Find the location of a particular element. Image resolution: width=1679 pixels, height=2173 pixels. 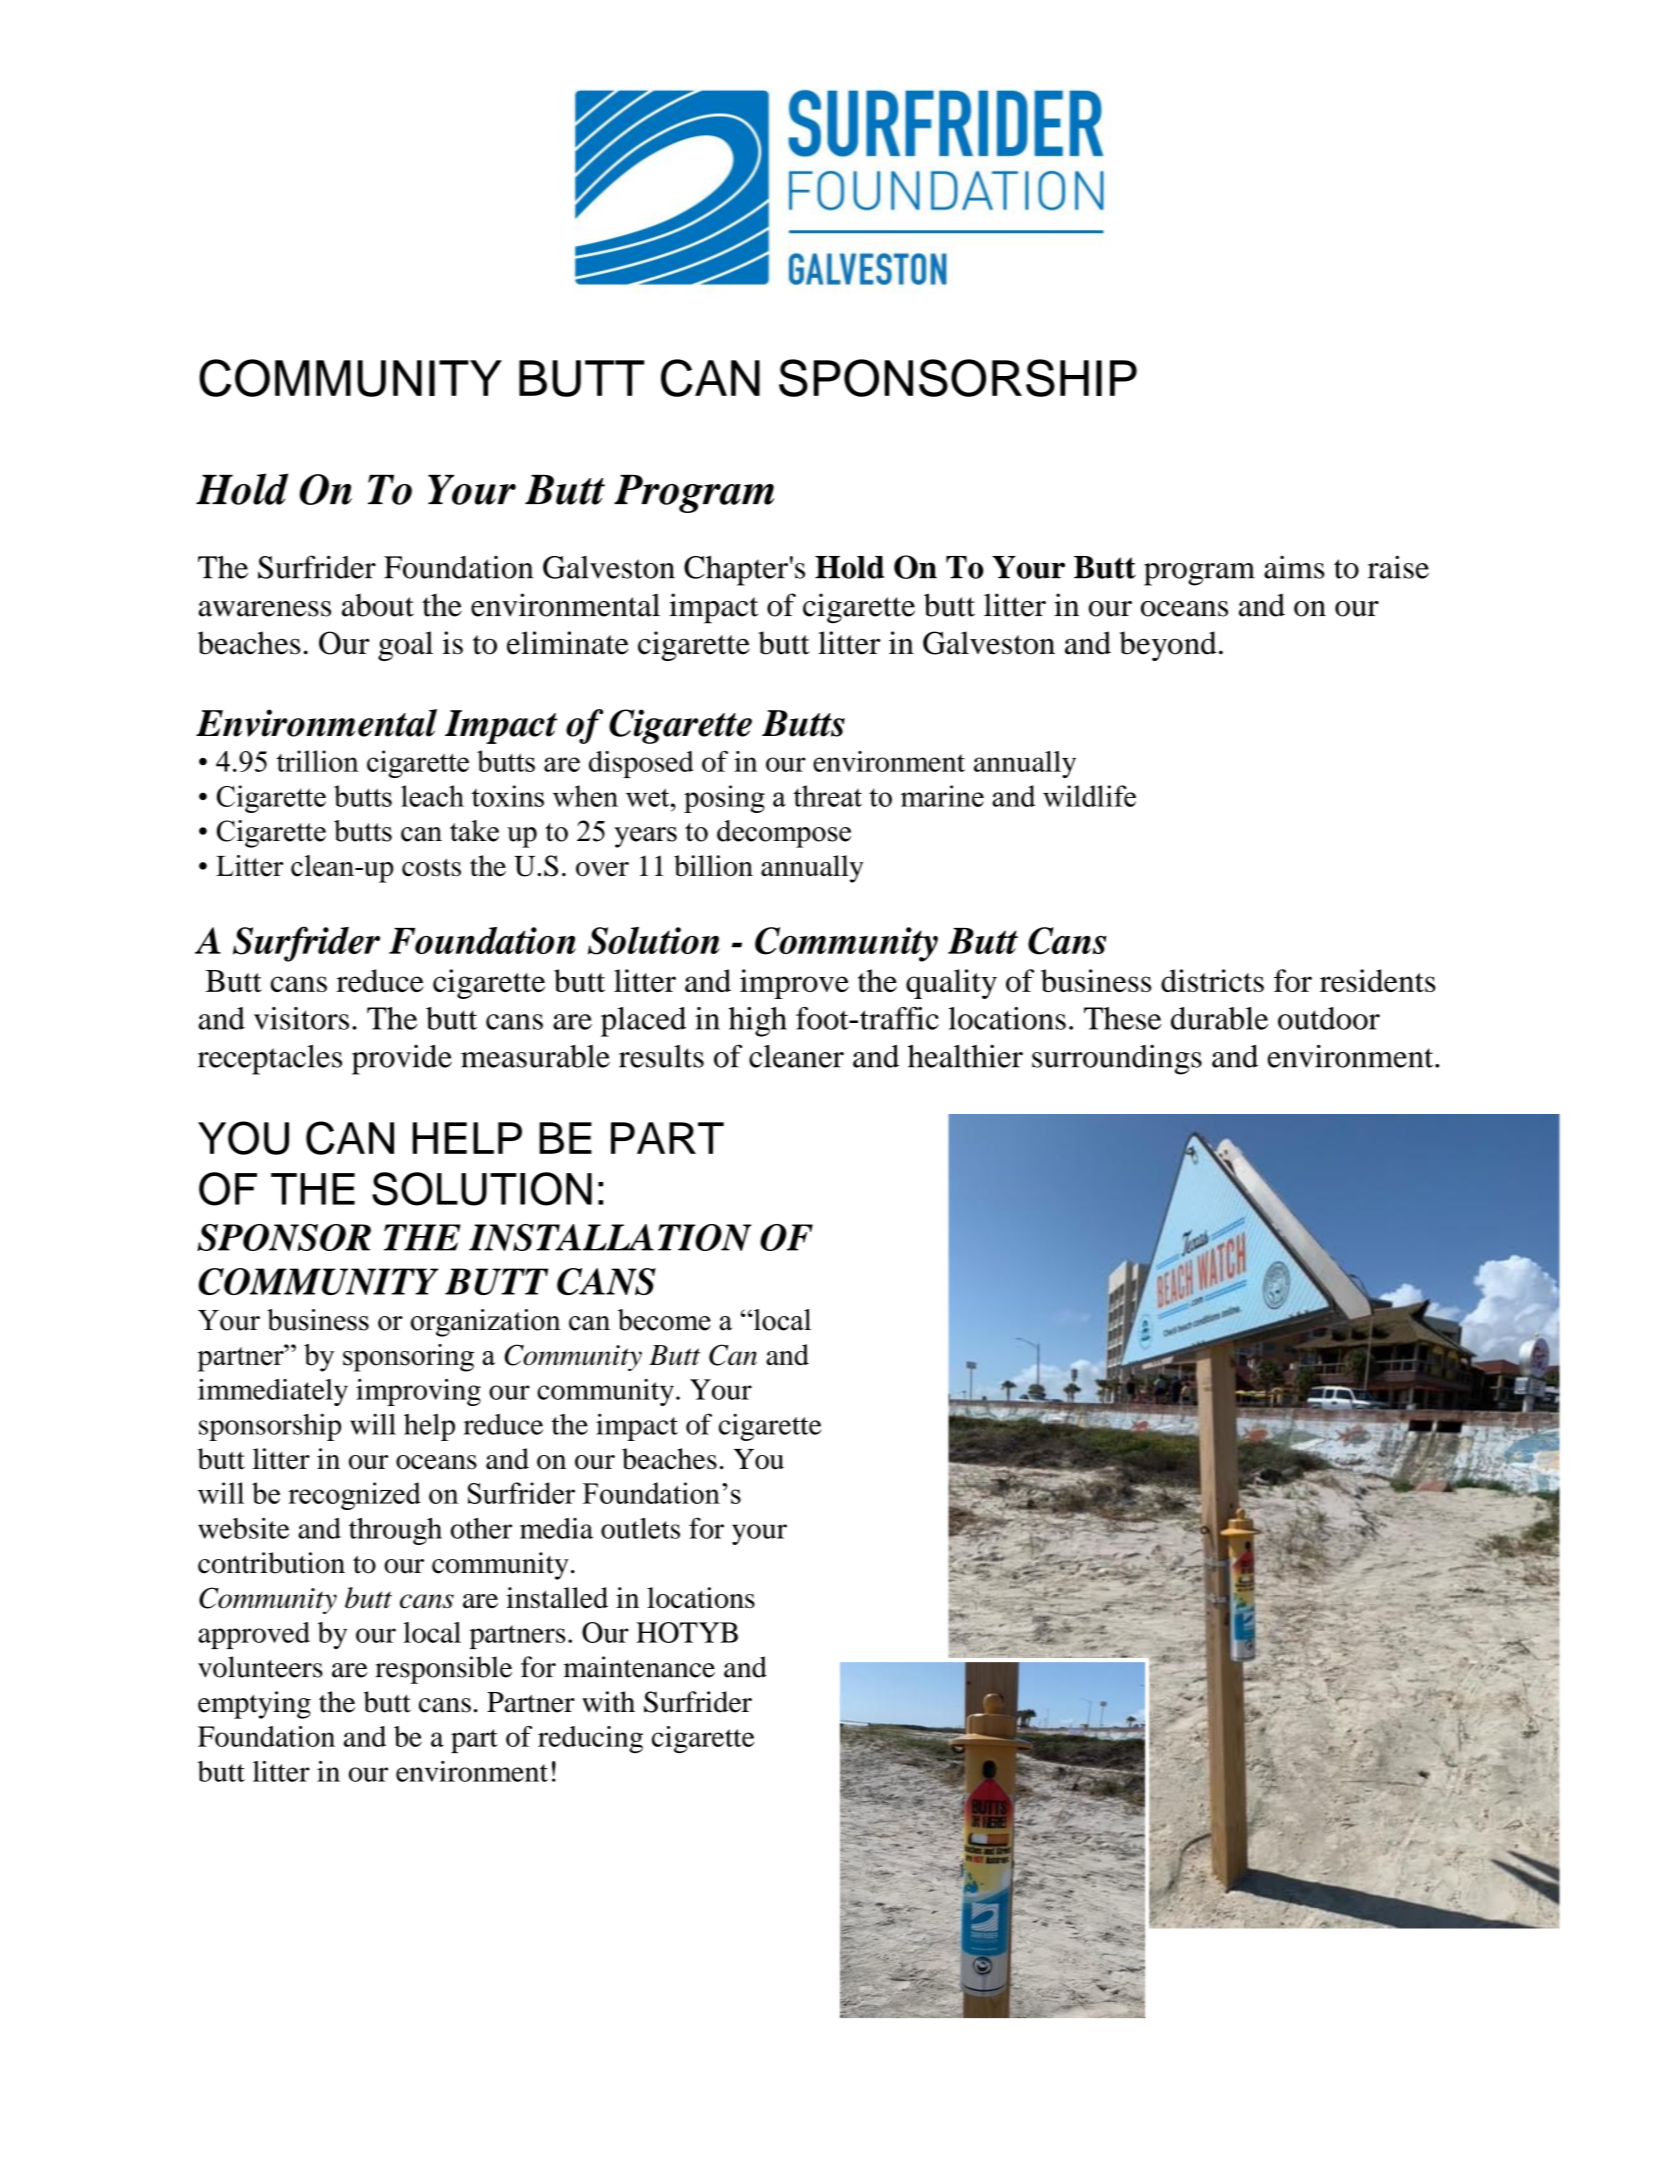

surroundings is located at coordinates (1117, 1059).
